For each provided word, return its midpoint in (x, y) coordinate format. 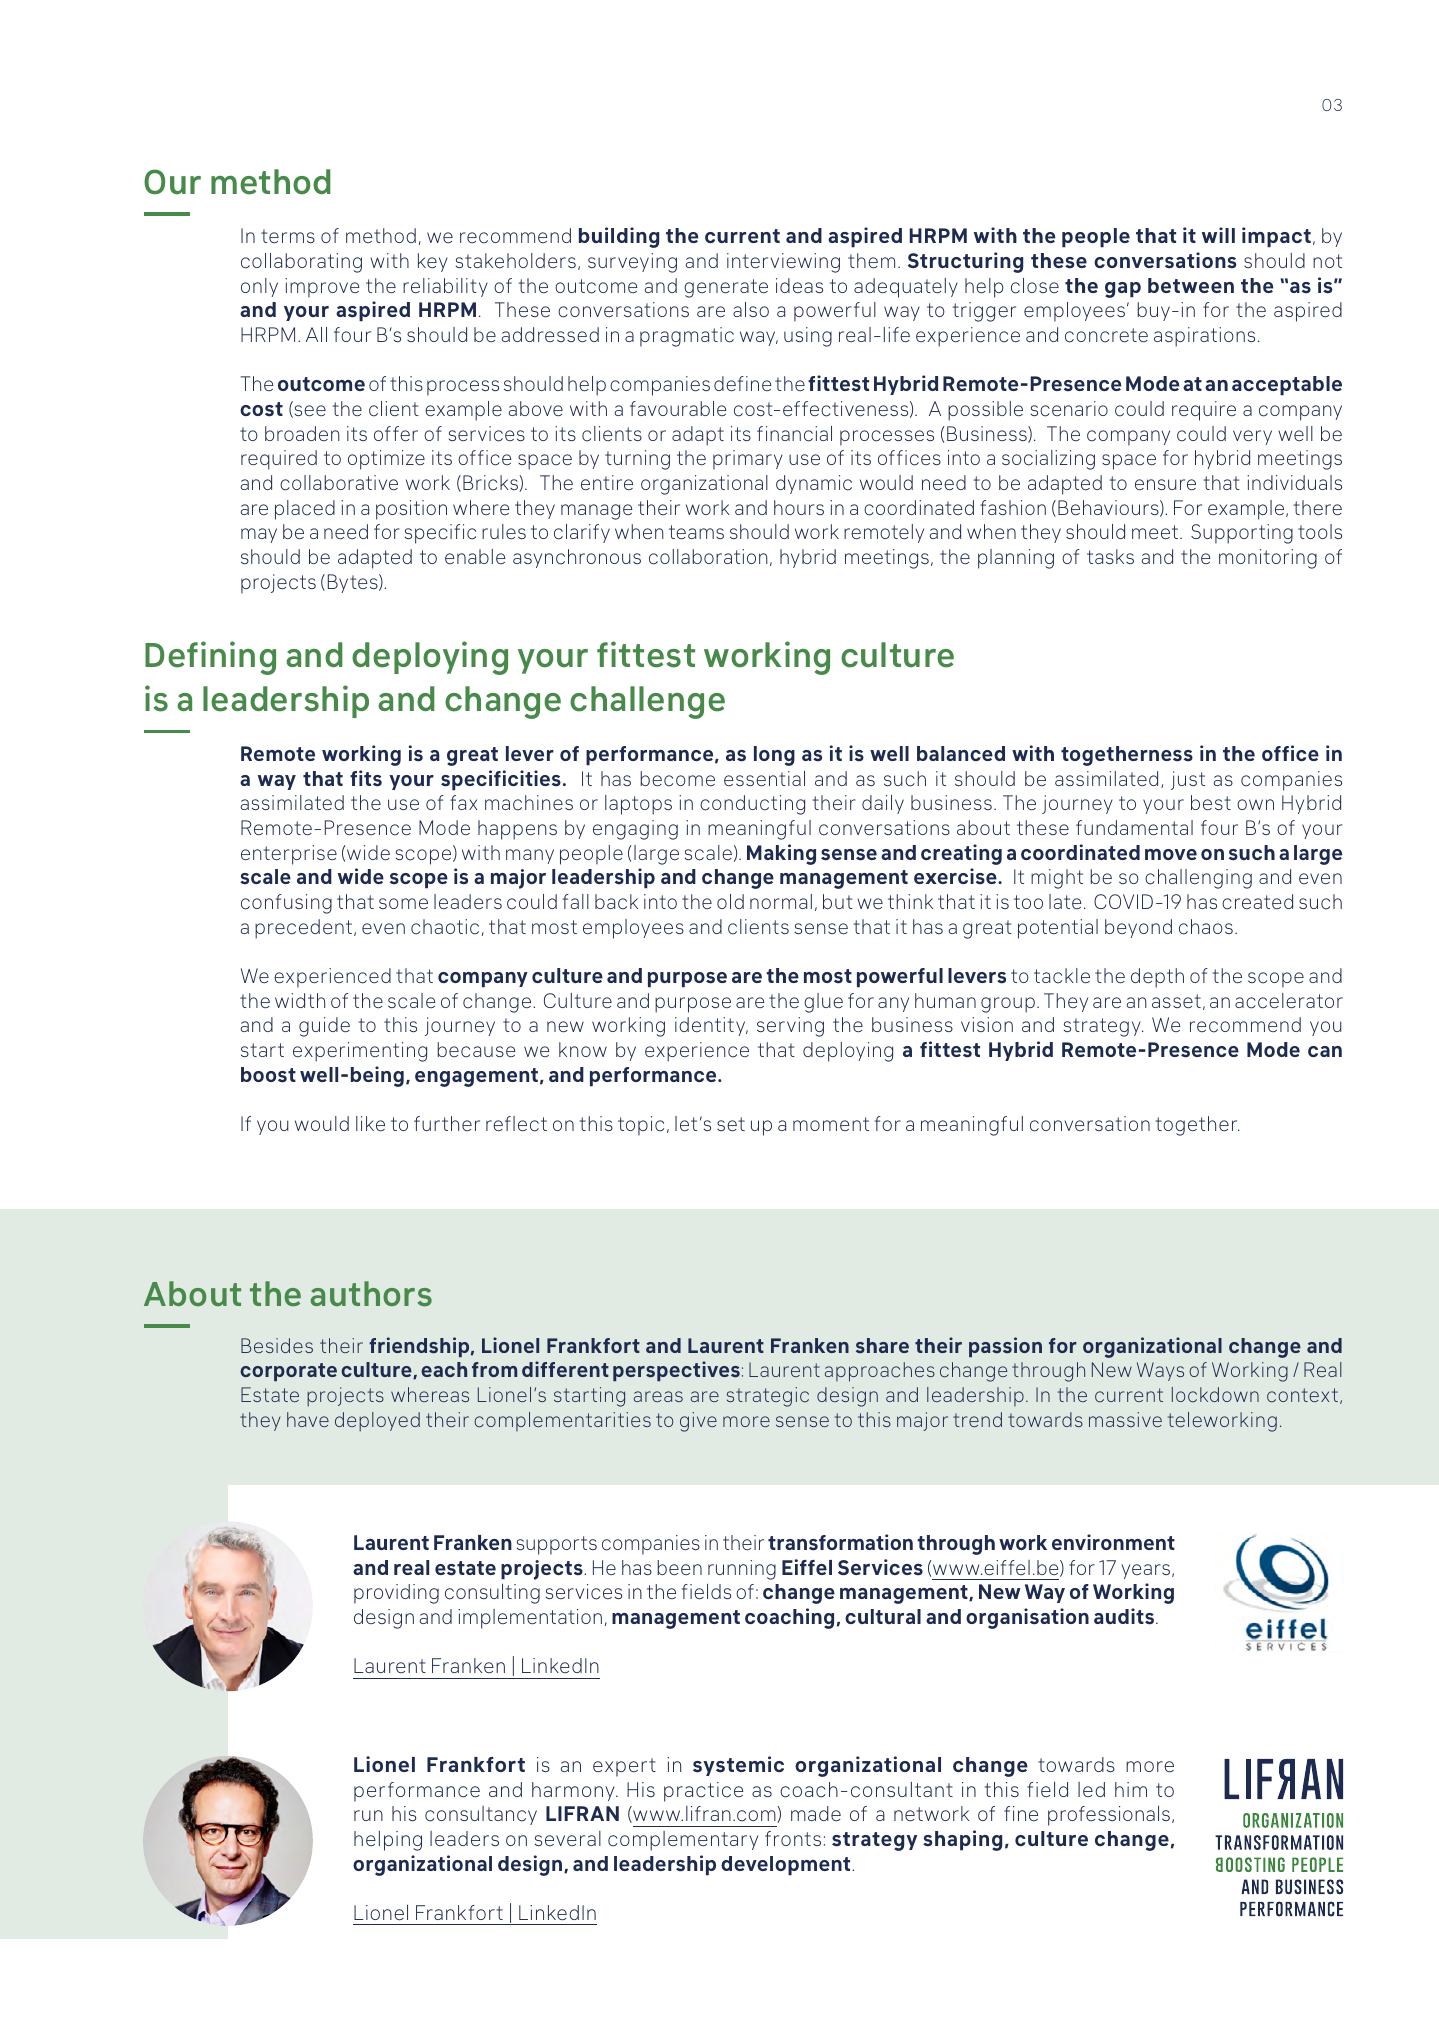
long (774, 756)
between (1191, 285)
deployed (377, 1422)
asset (1176, 1001)
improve (322, 288)
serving (790, 1027)
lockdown (1215, 1395)
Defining (210, 658)
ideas (799, 285)
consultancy (481, 1815)
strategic (768, 1397)
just (1188, 780)
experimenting (360, 1052)
